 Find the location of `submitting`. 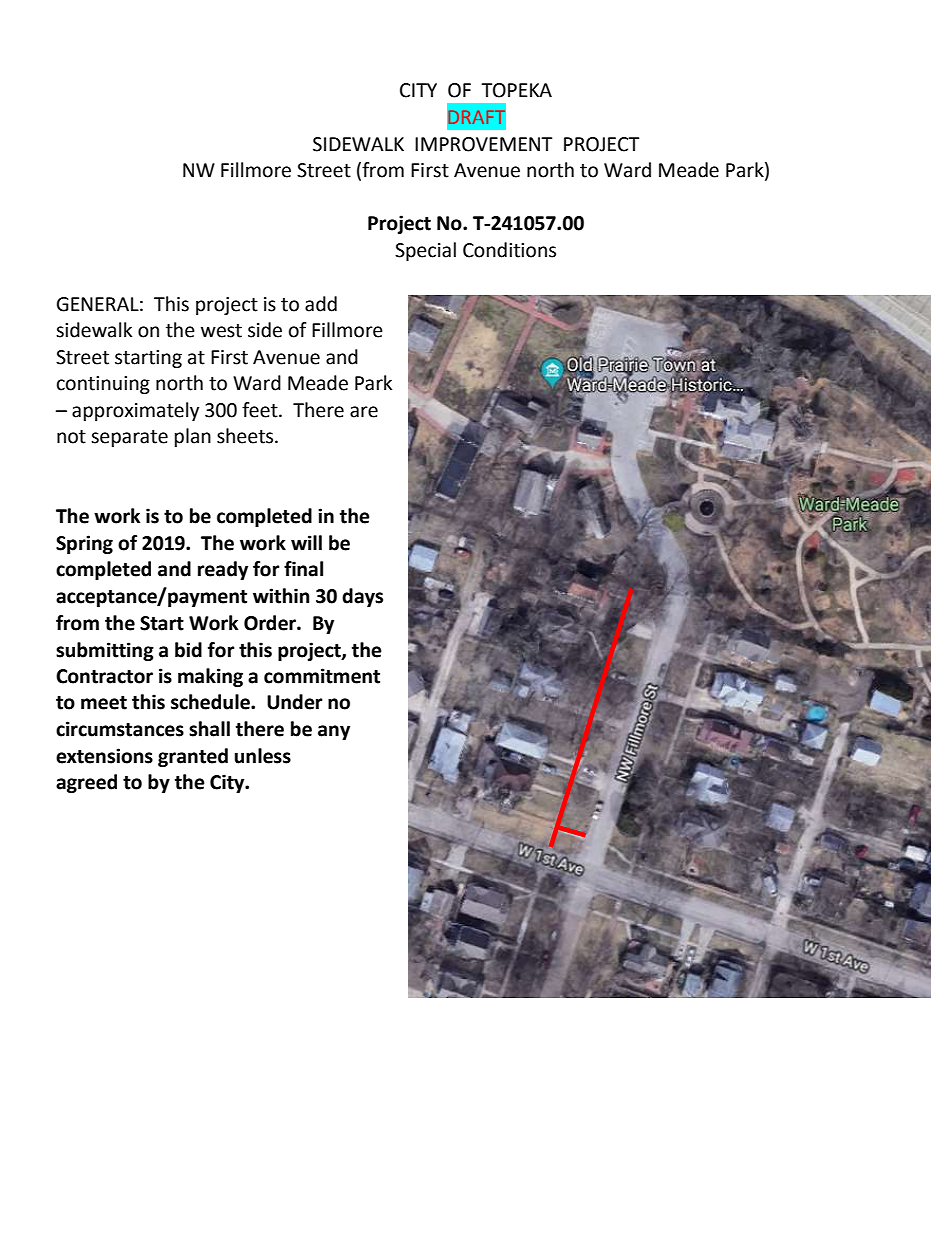

submitting is located at coordinates (105, 651).
